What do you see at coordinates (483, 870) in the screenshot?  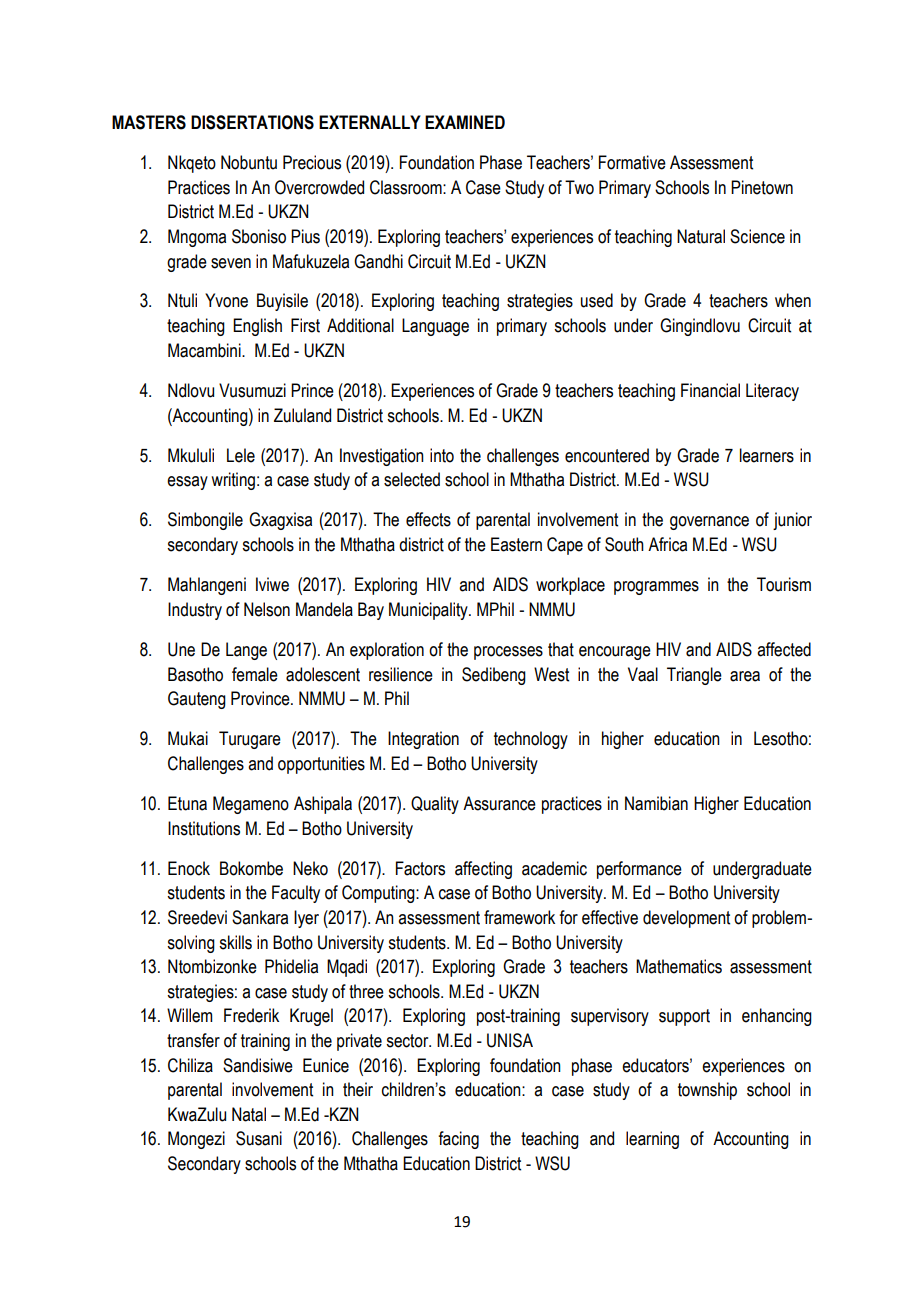 I see `affecting` at bounding box center [483, 870].
